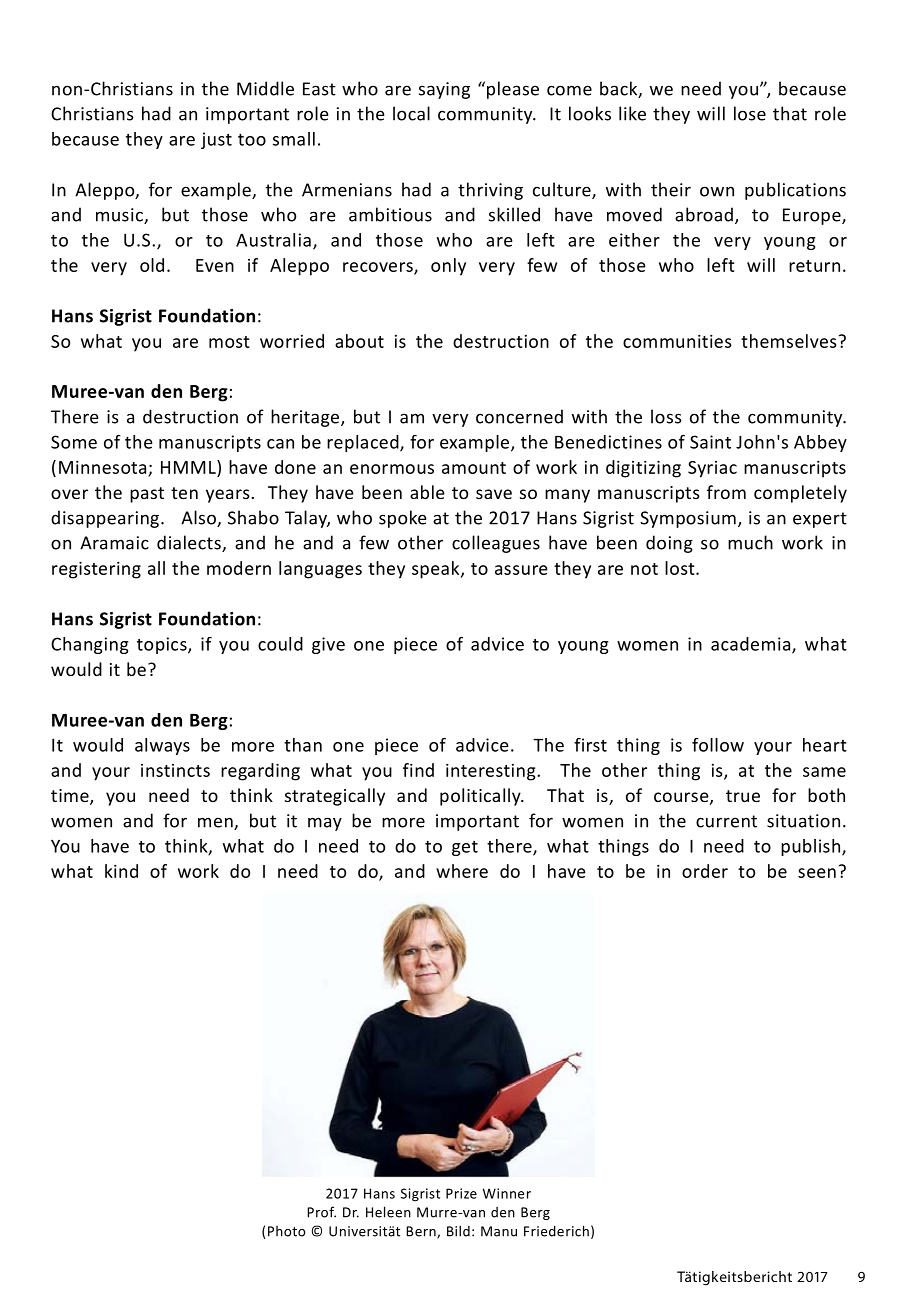 The image size is (924, 1314). I want to click on past, so click(147, 495).
